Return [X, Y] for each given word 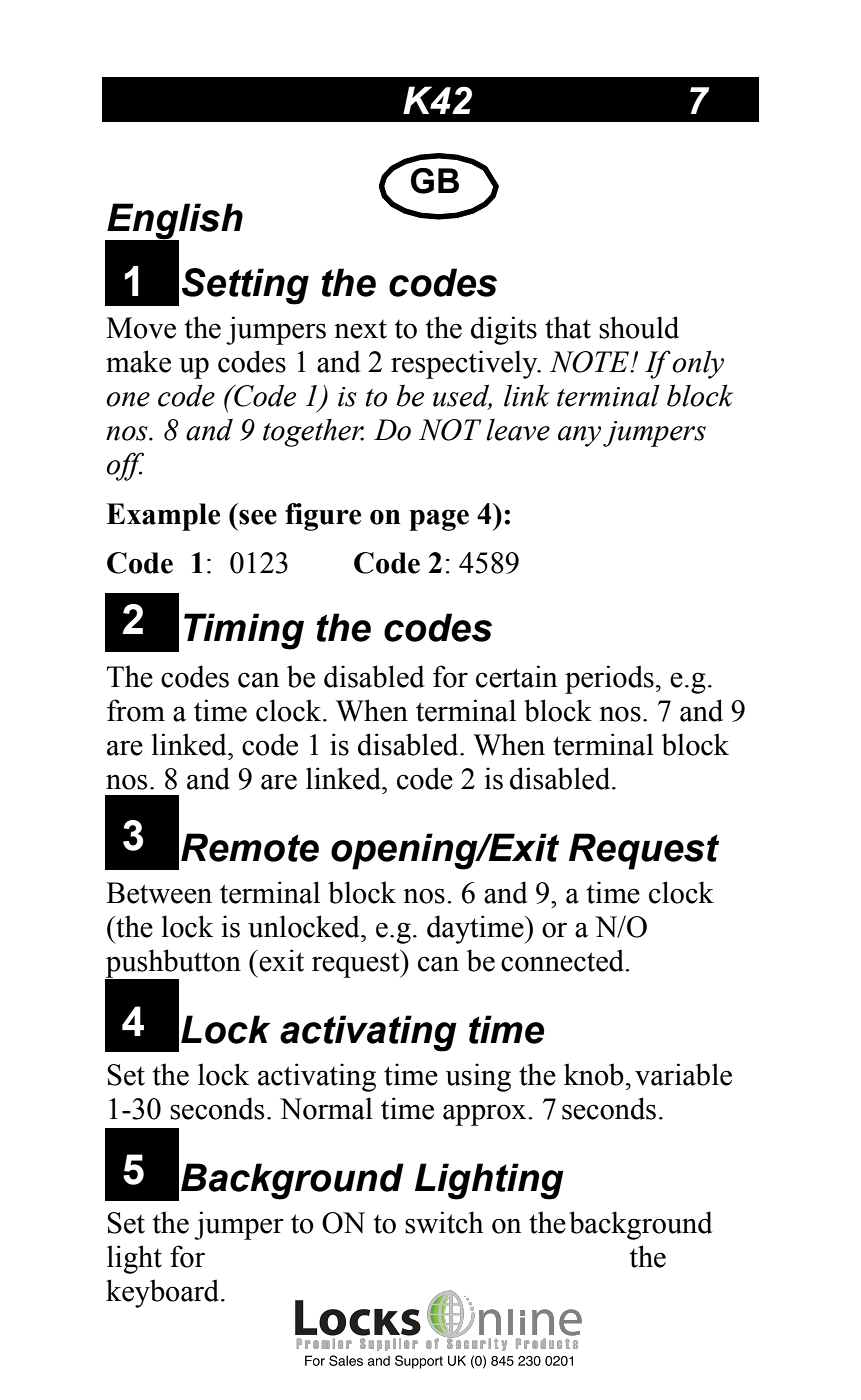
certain [517, 676]
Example [163, 517]
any [579, 436]
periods [609, 679]
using [478, 1077]
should [639, 327]
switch [444, 1222]
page [439, 520]
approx [486, 1115]
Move [141, 328]
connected [564, 960]
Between [159, 893]
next [360, 329]
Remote [250, 847]
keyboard [164, 1293]
